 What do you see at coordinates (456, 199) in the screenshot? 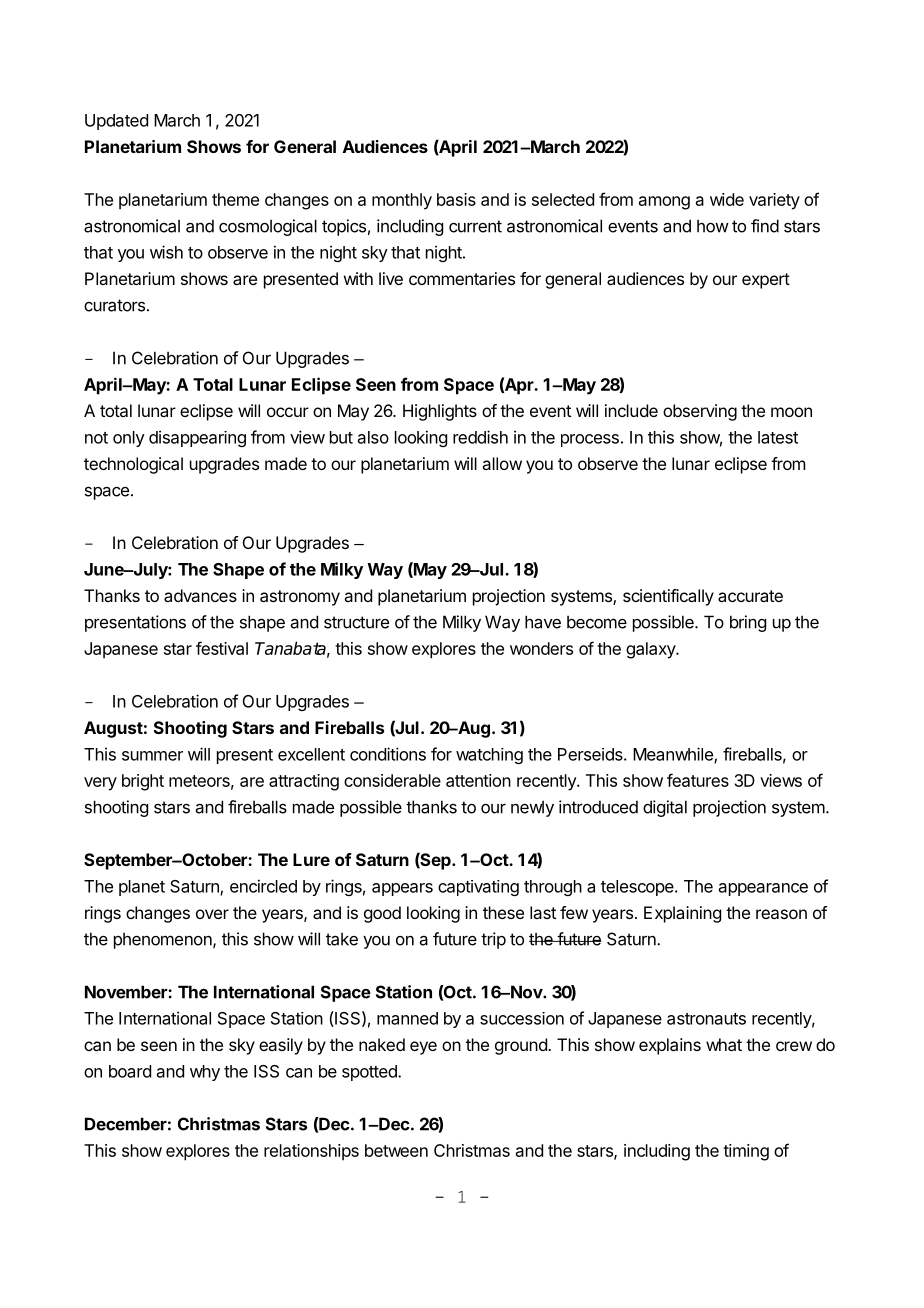
I see `basis` at bounding box center [456, 199].
